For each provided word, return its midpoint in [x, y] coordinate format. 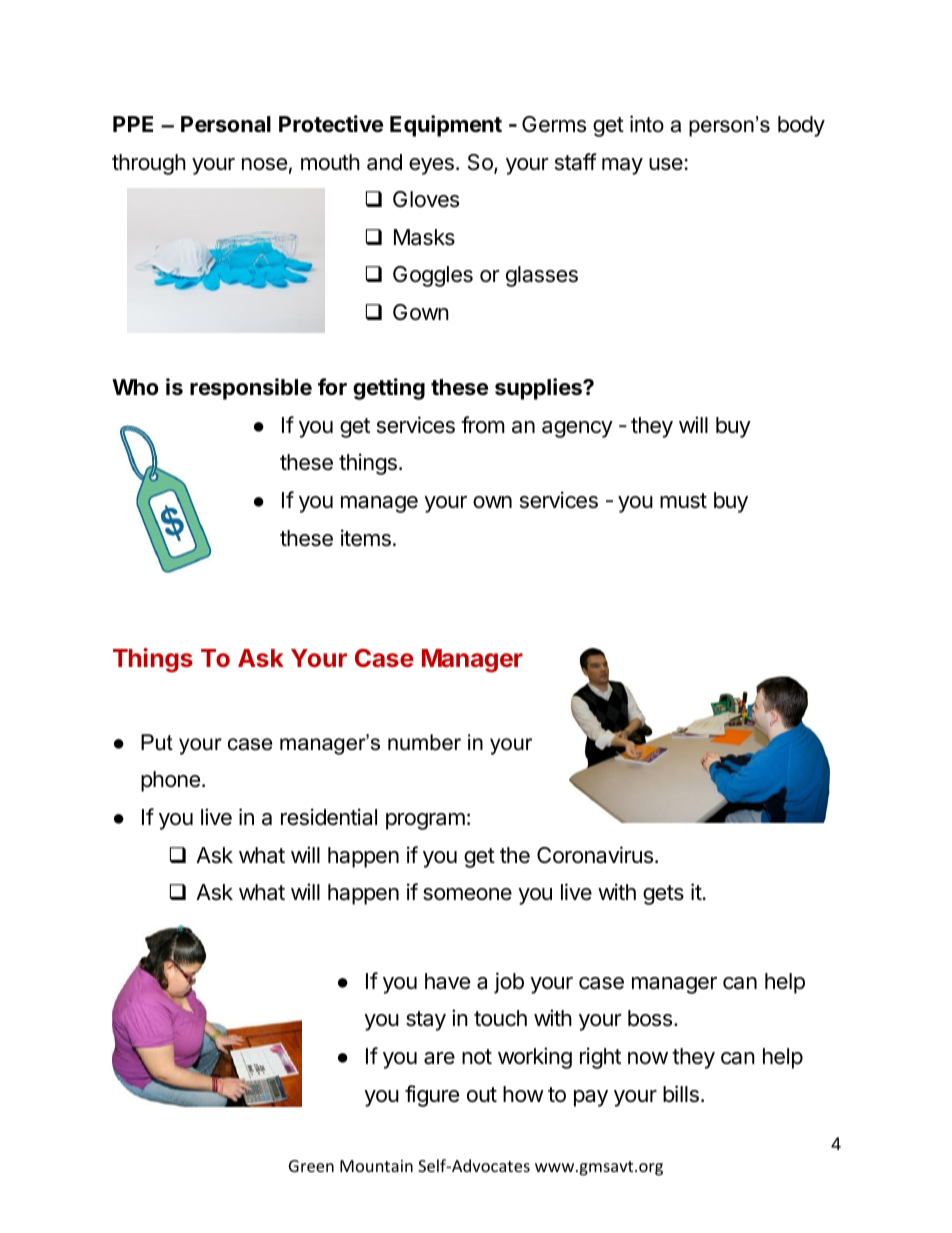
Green [311, 1166]
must [683, 501]
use [666, 164]
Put [157, 742]
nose [264, 164]
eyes [431, 166]
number [424, 742]
